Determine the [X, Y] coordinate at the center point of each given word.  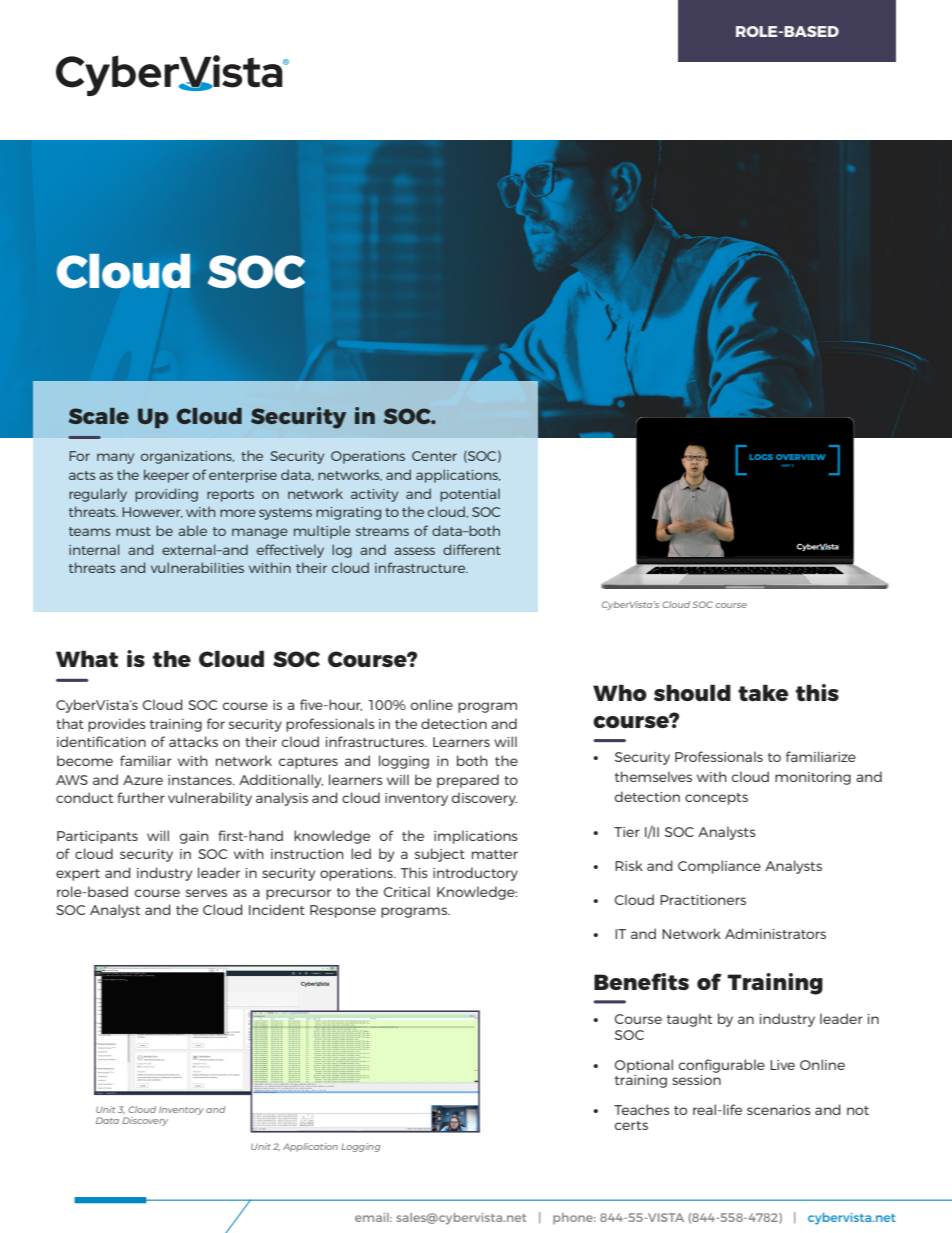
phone [574, 1218]
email [373, 1217]
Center [434, 456]
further [141, 797]
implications [476, 837]
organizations [187, 457]
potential [470, 495]
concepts [716, 799]
